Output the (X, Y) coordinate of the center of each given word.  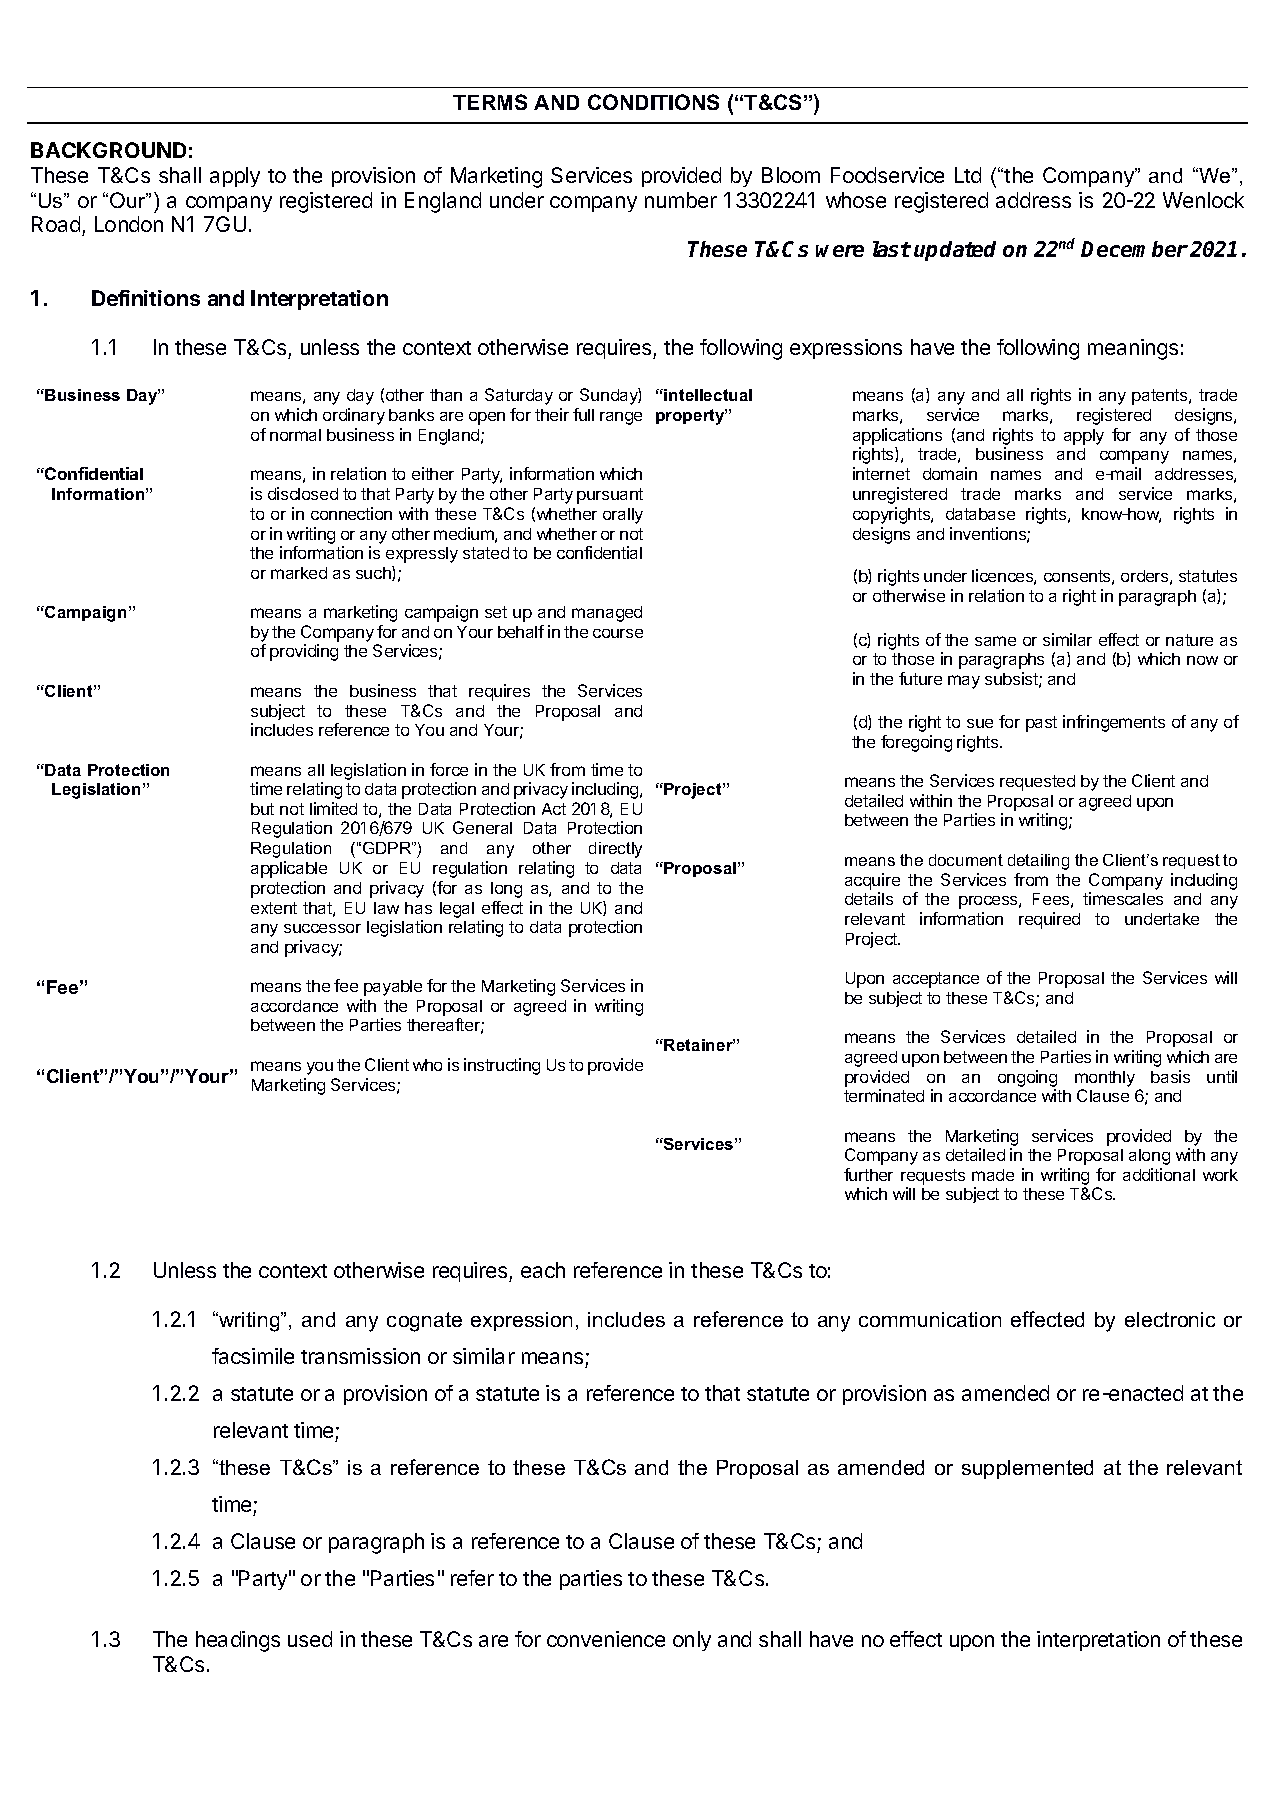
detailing (1038, 862)
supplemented (1027, 1469)
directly (615, 850)
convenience (606, 1639)
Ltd (968, 175)
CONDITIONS (653, 102)
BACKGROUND (108, 150)
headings (238, 1641)
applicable (289, 869)
